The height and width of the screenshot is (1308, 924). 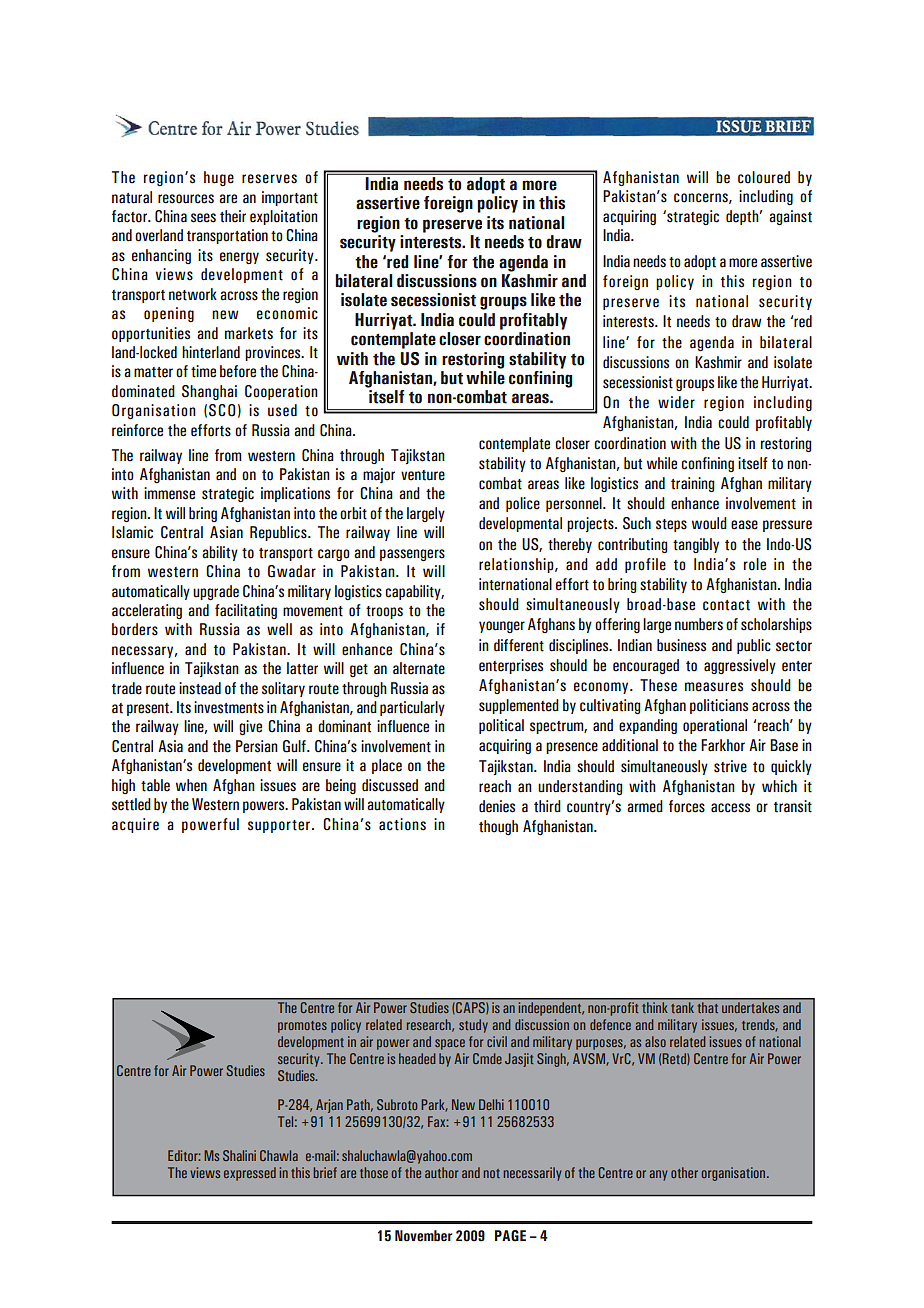 I want to click on study, so click(x=473, y=1026).
